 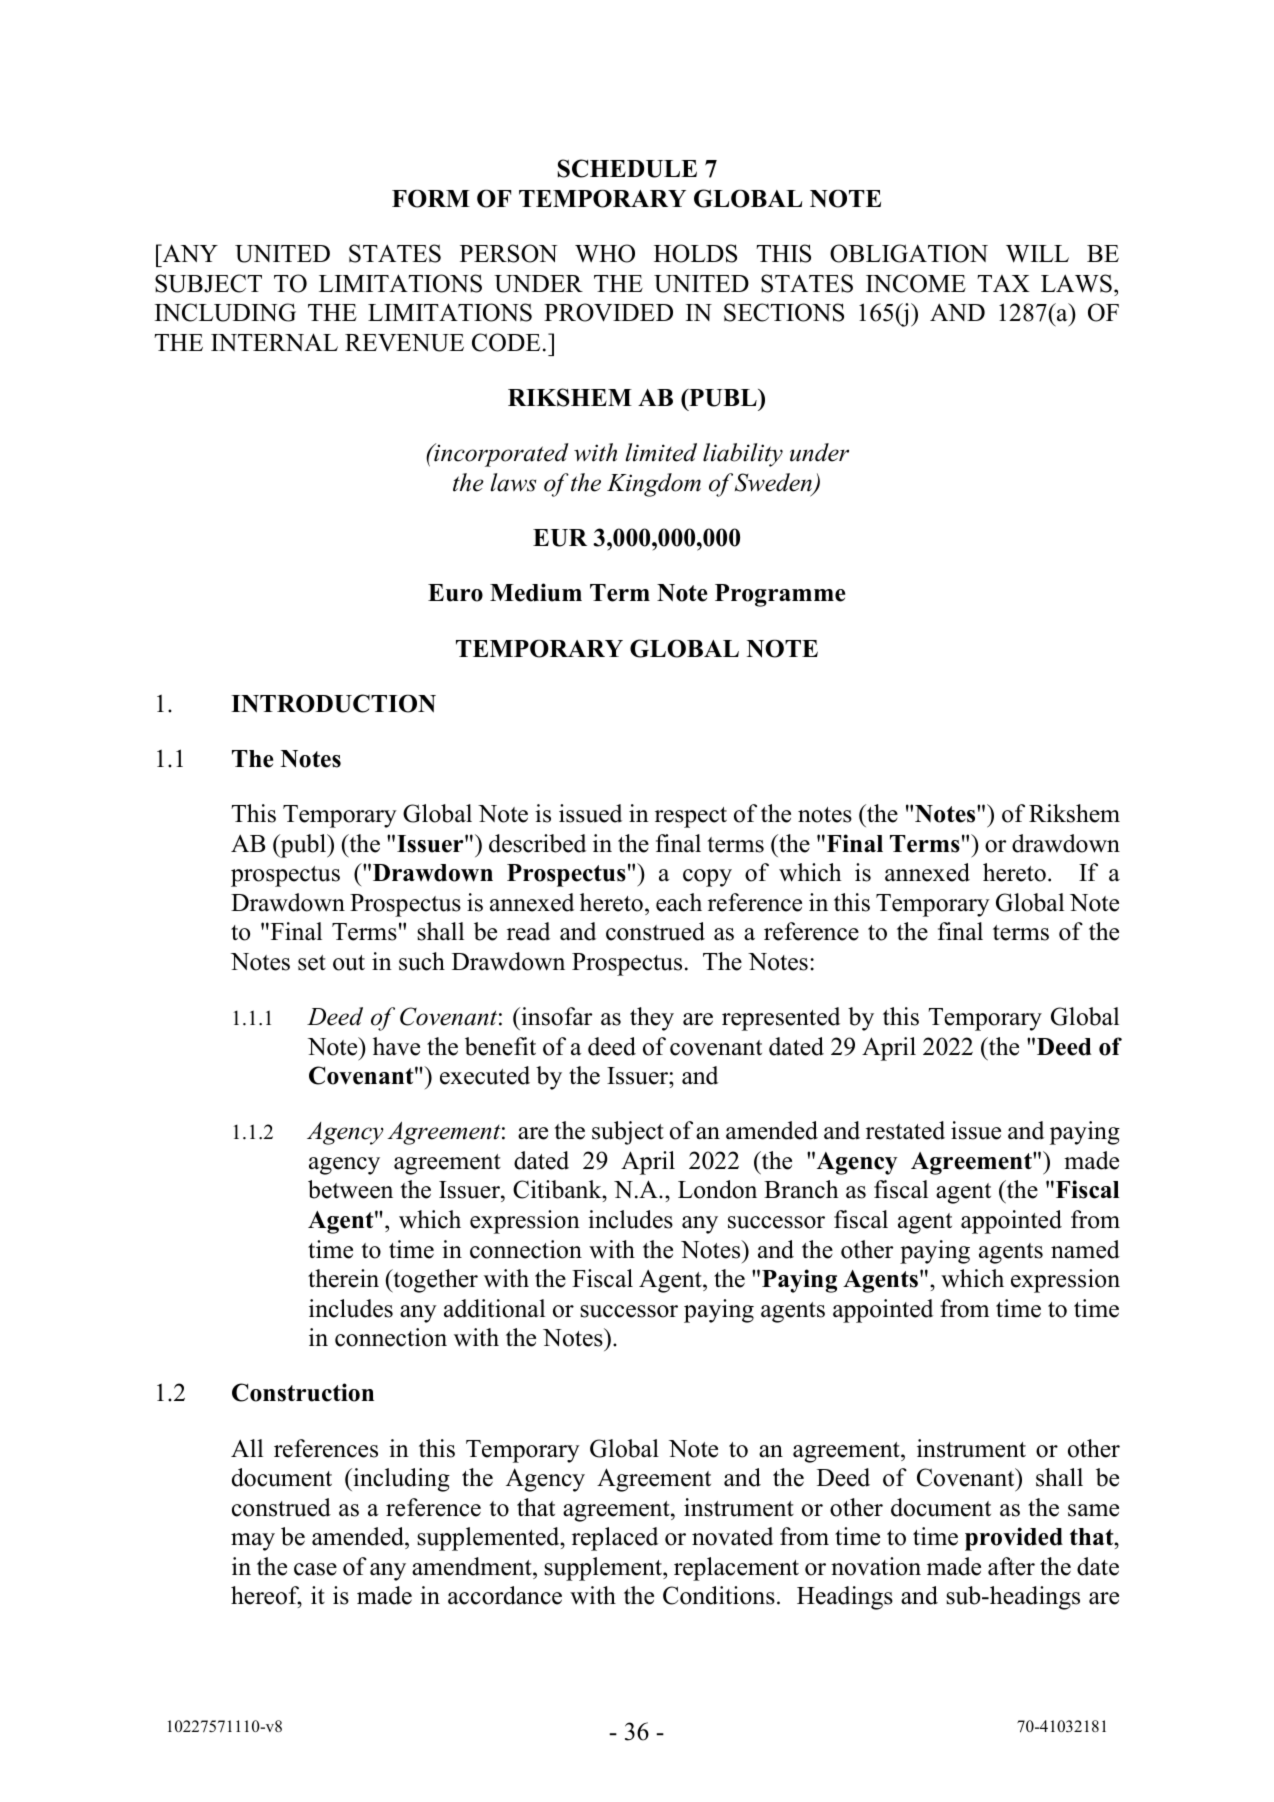 I want to click on they, so click(x=652, y=1019).
